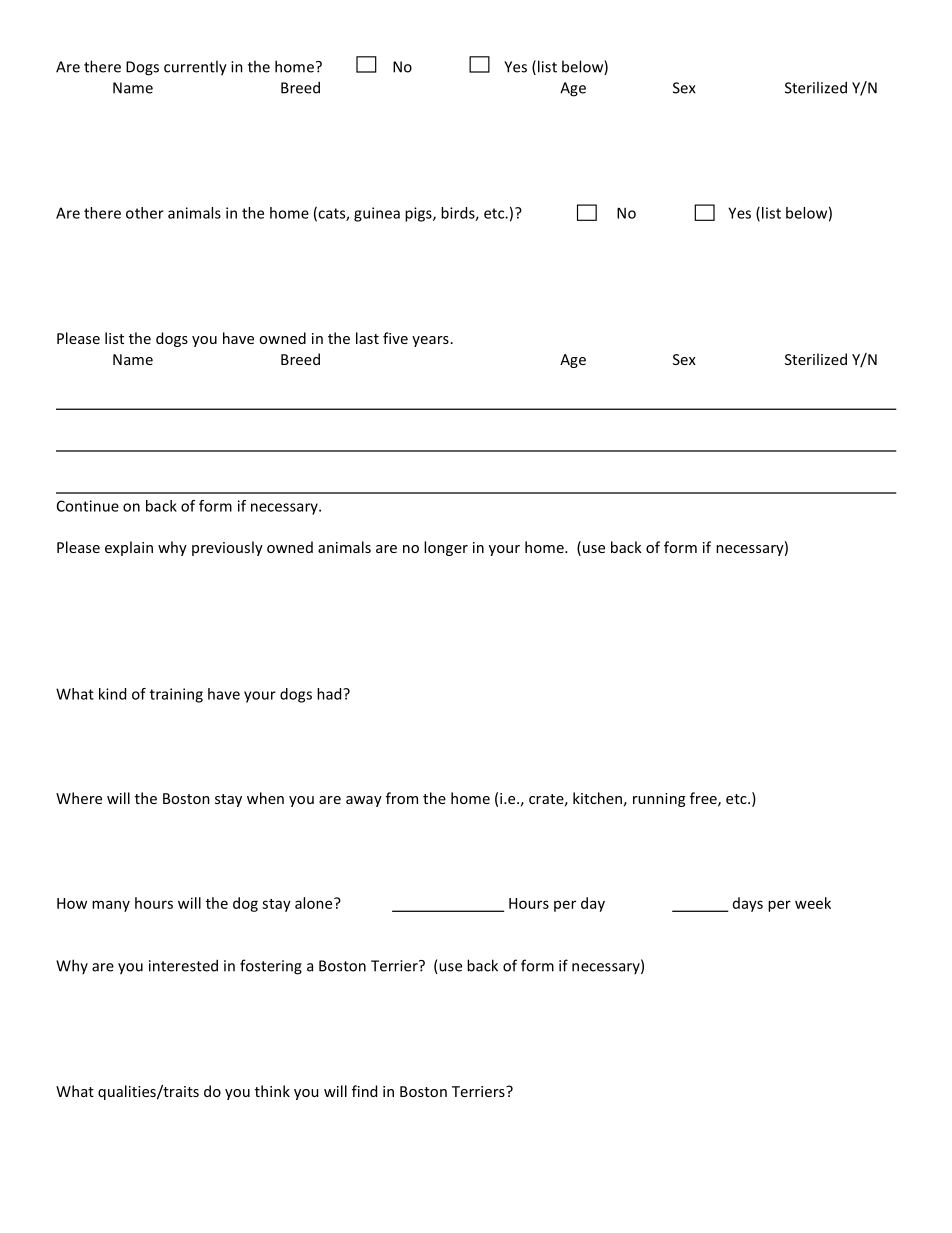  What do you see at coordinates (748, 904) in the document?
I see `days` at bounding box center [748, 904].
